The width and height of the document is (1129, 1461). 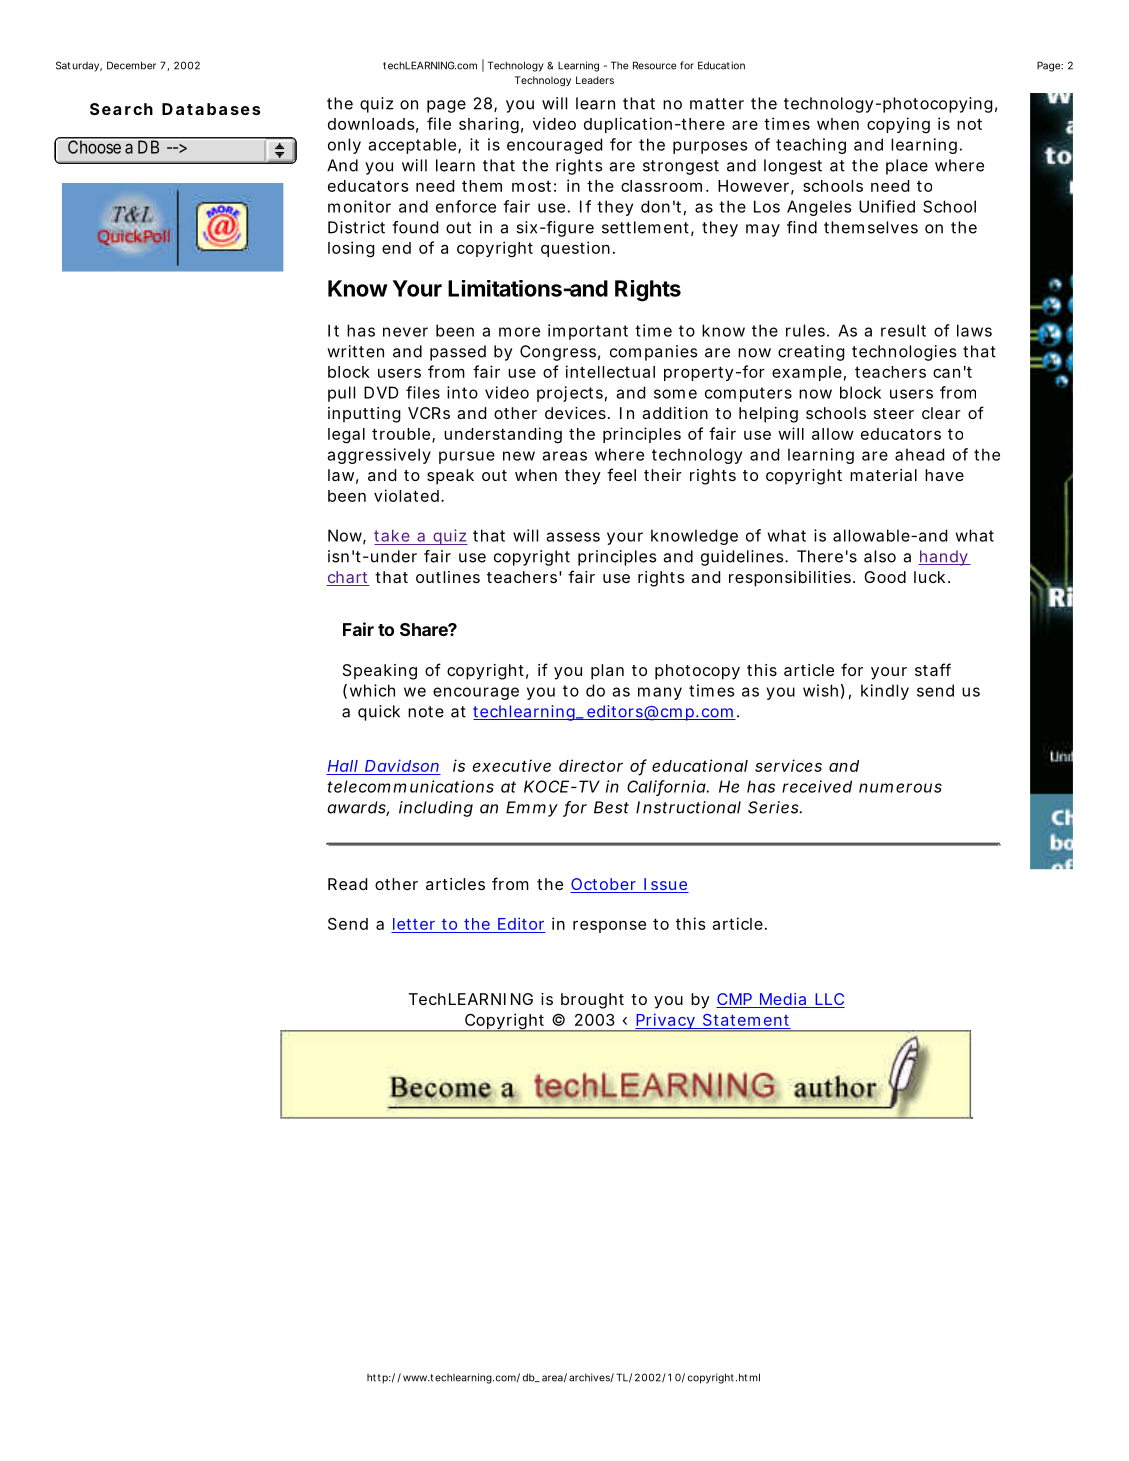 What do you see at coordinates (343, 766) in the document?
I see `Hall` at bounding box center [343, 766].
